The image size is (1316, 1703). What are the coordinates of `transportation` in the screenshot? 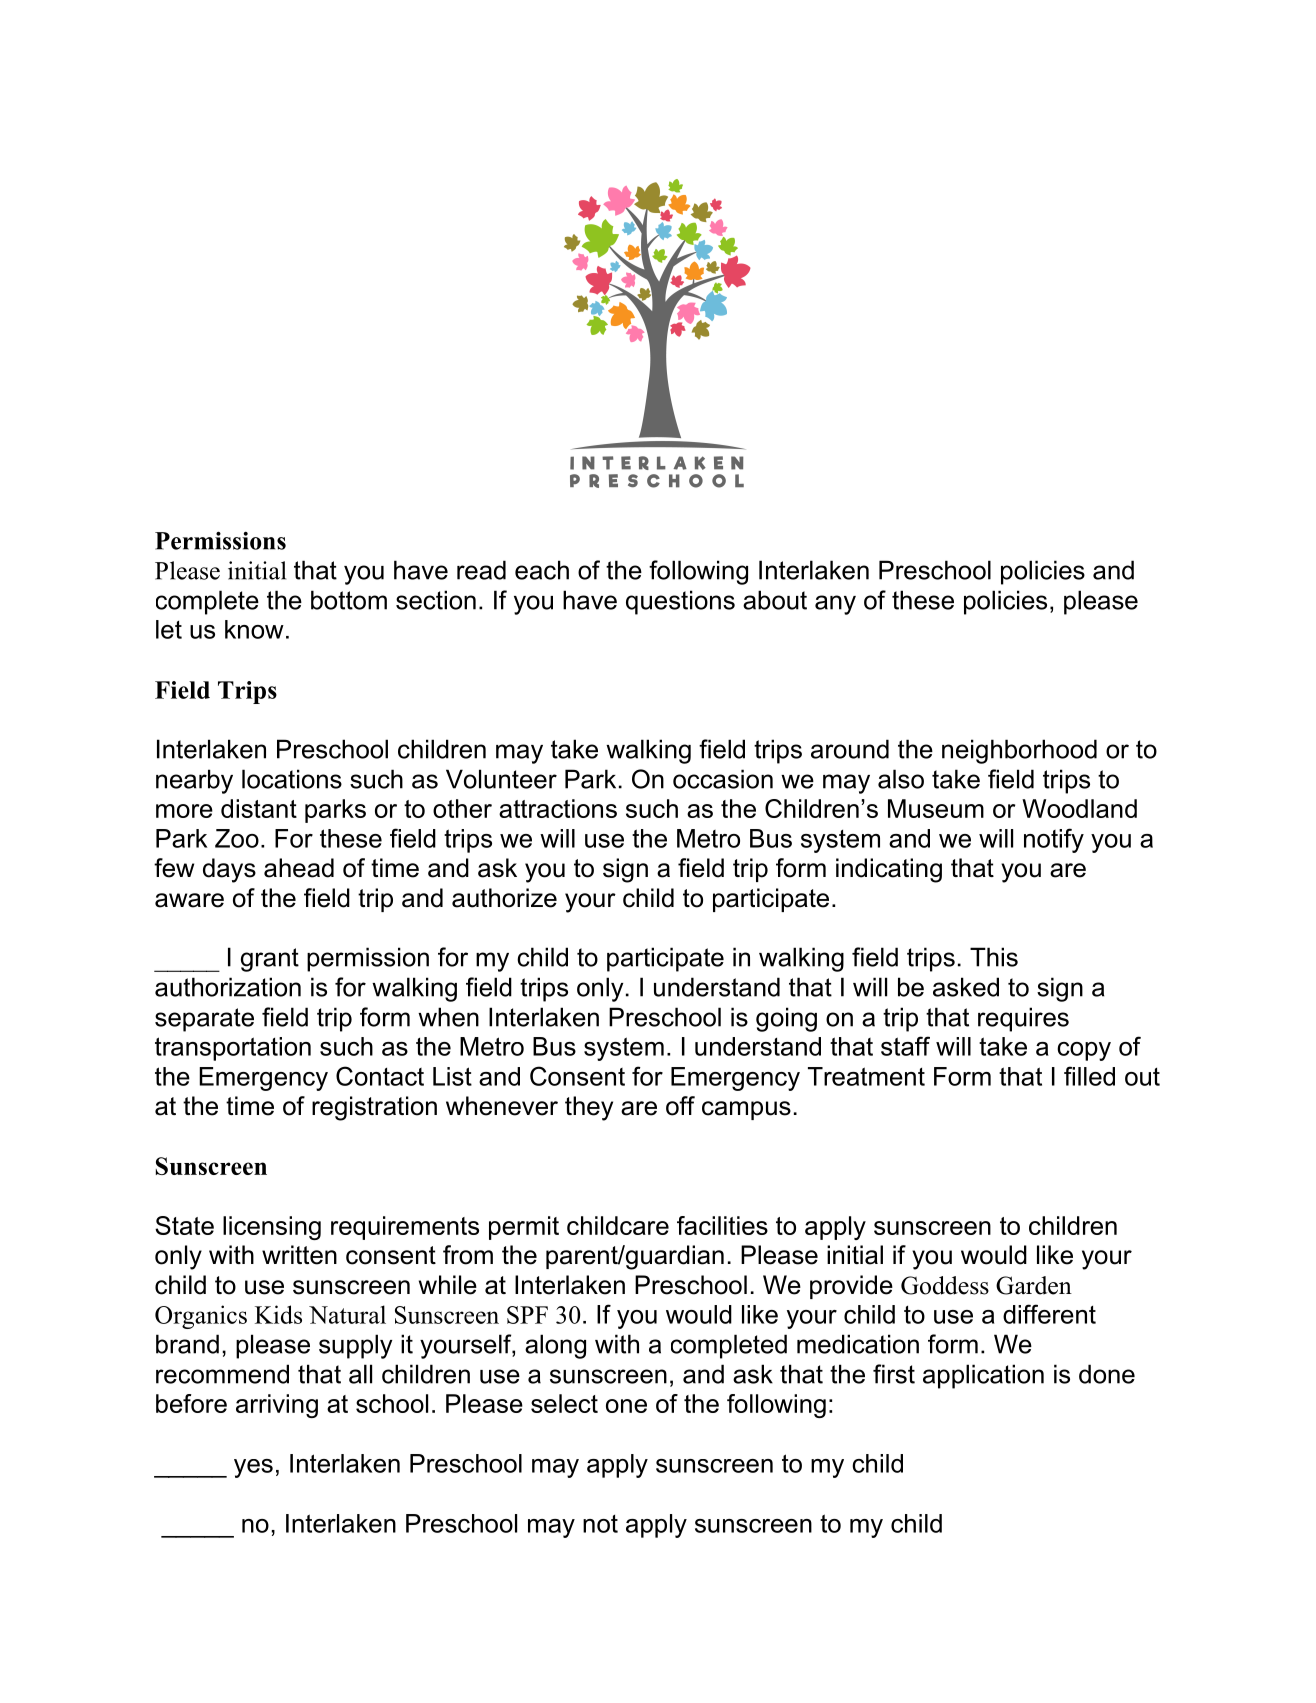 It's located at (233, 1049).
